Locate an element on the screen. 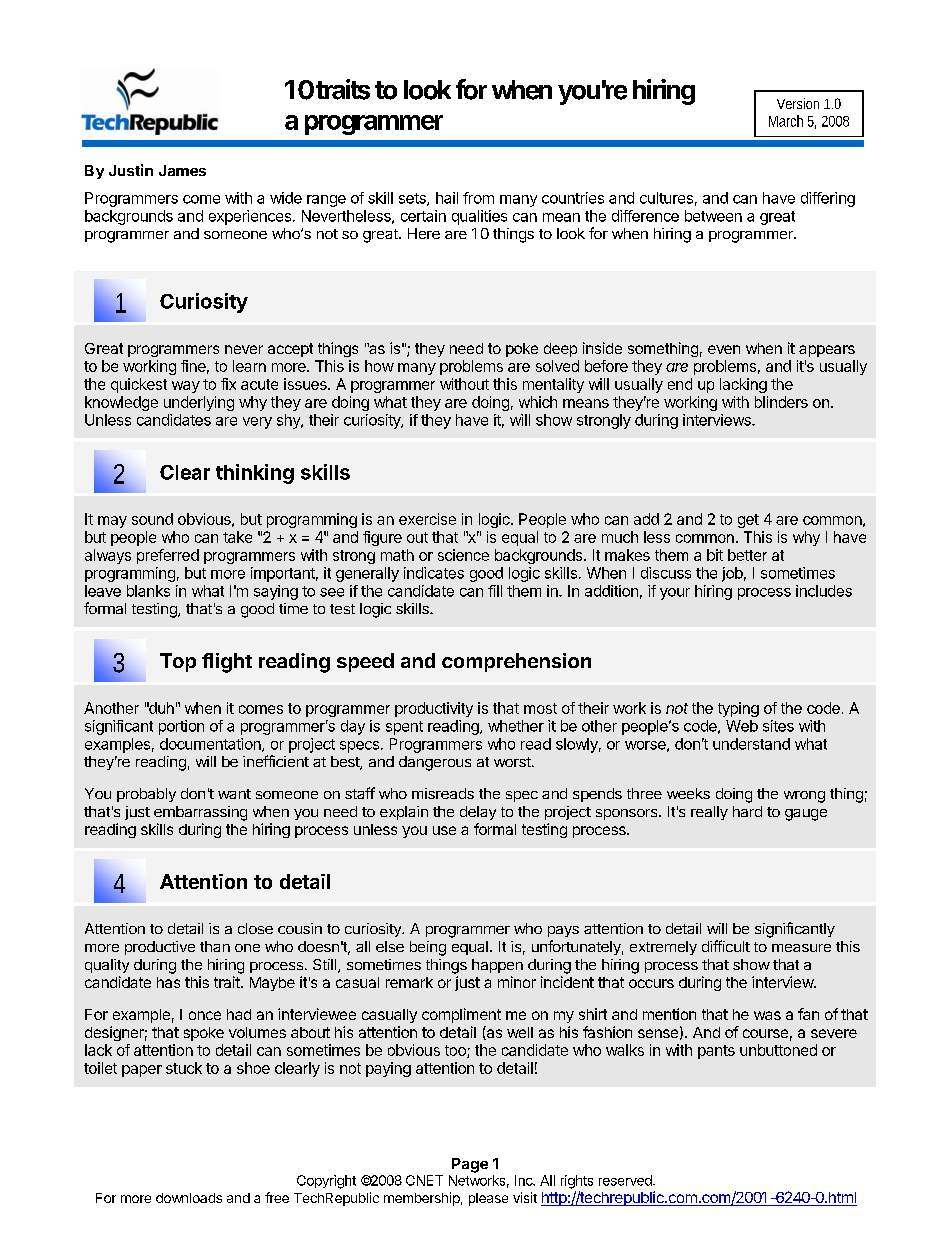 The width and height of the screenshot is (952, 1233). underlying is located at coordinates (199, 403).
